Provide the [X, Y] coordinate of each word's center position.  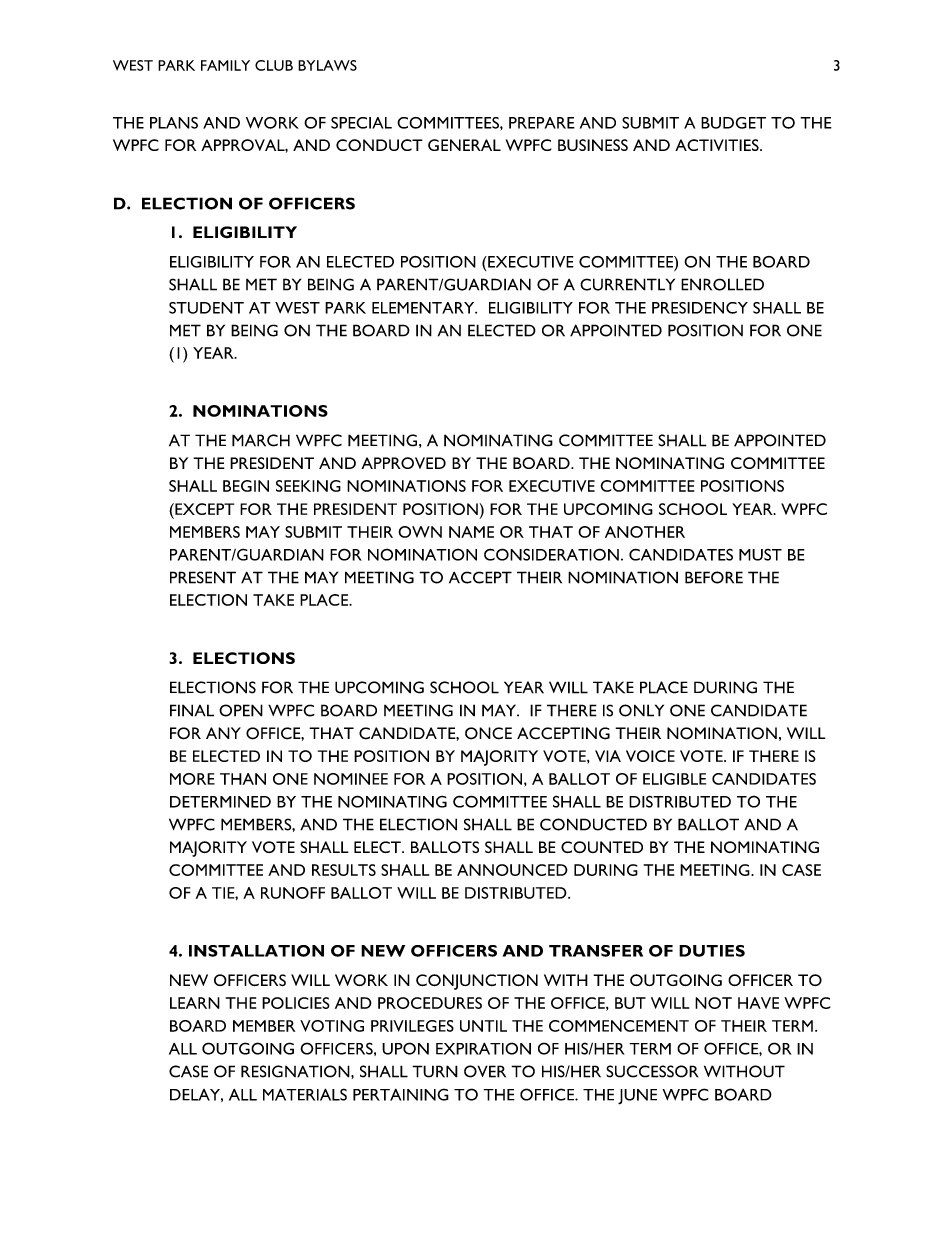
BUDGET [733, 123]
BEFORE [714, 577]
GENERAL [464, 145]
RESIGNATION [296, 1071]
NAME [471, 532]
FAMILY [225, 65]
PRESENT [203, 577]
